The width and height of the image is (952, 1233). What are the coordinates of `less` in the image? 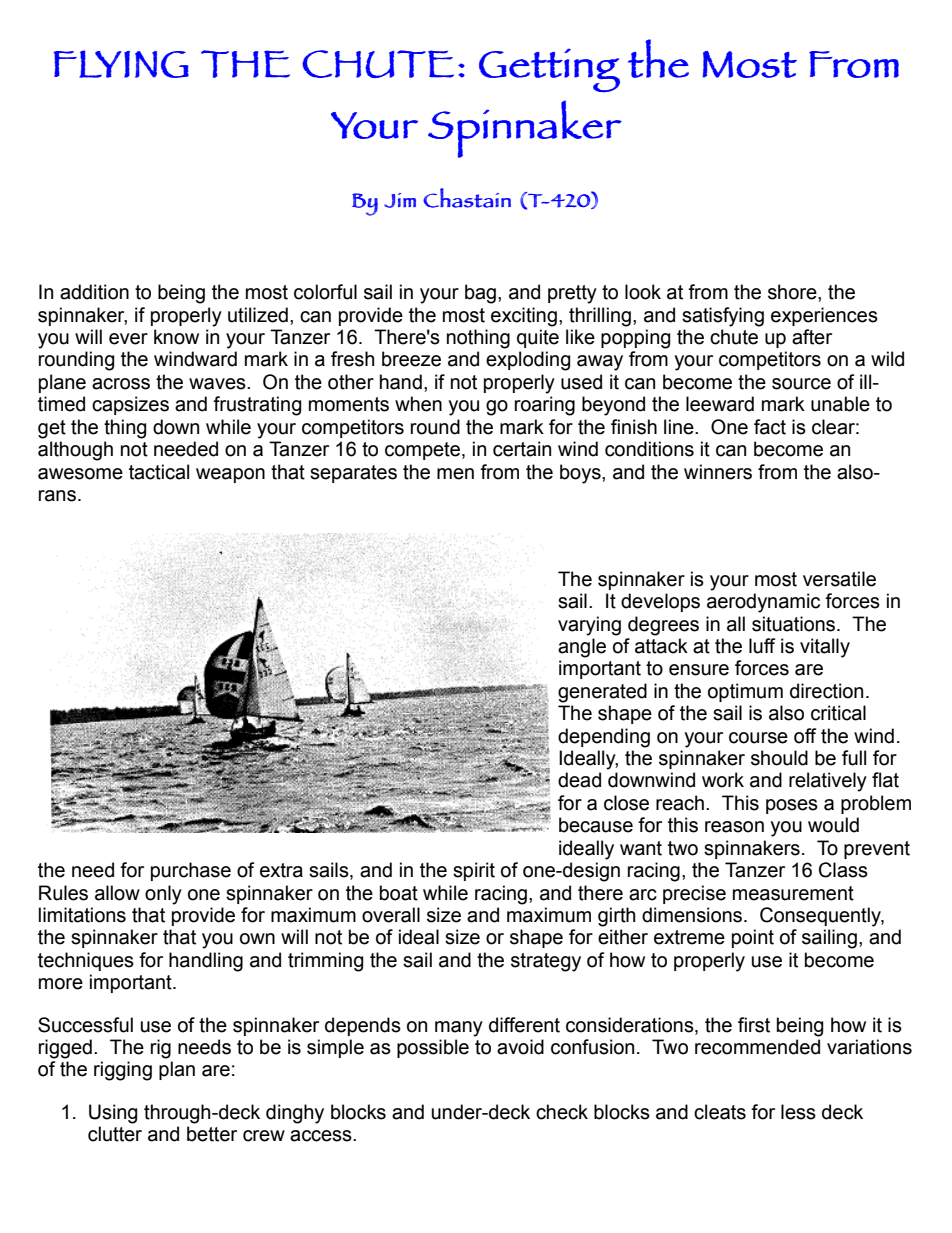 It's located at (798, 1112).
